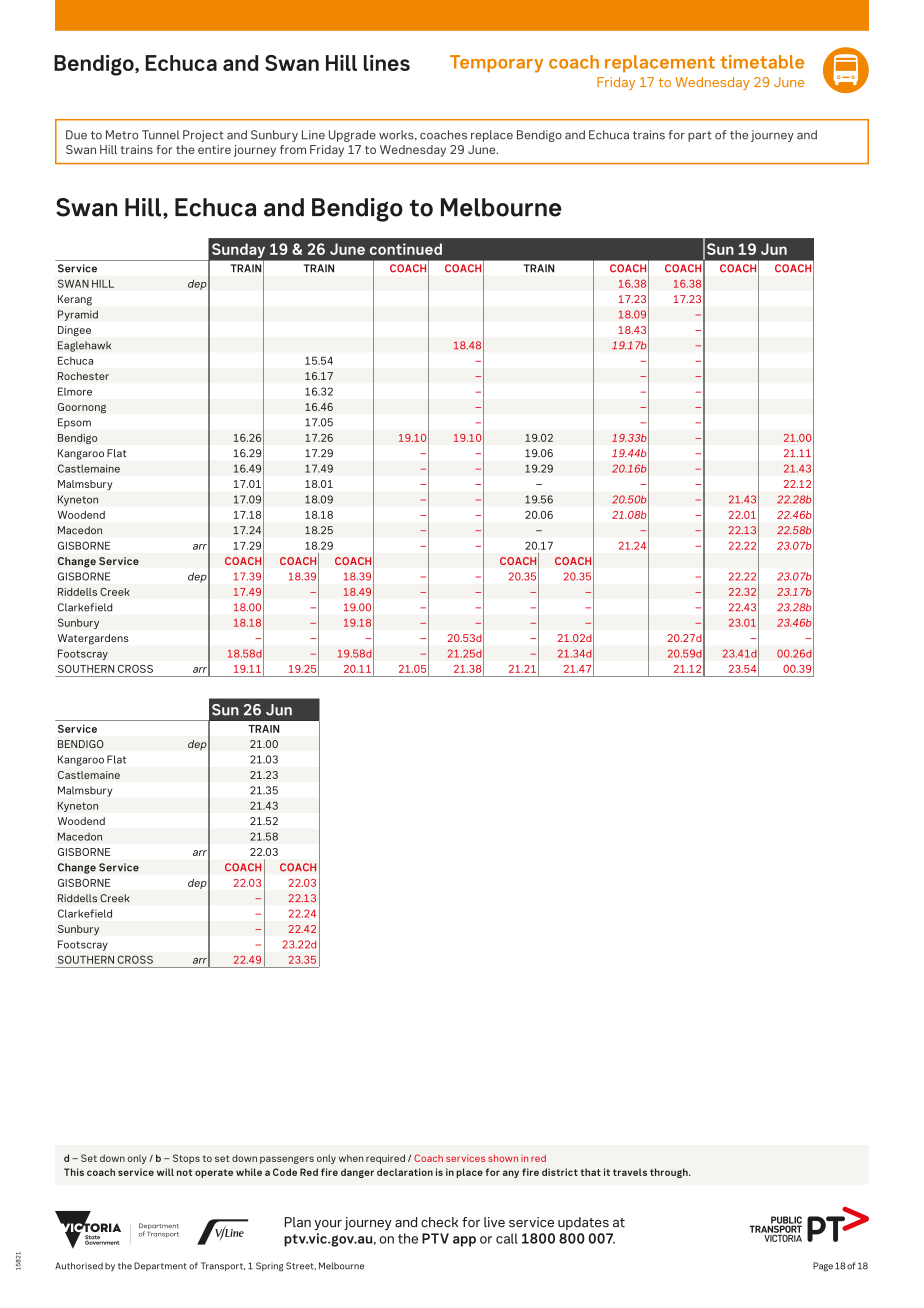  What do you see at coordinates (74, 423) in the image?
I see `Epsom` at bounding box center [74, 423].
